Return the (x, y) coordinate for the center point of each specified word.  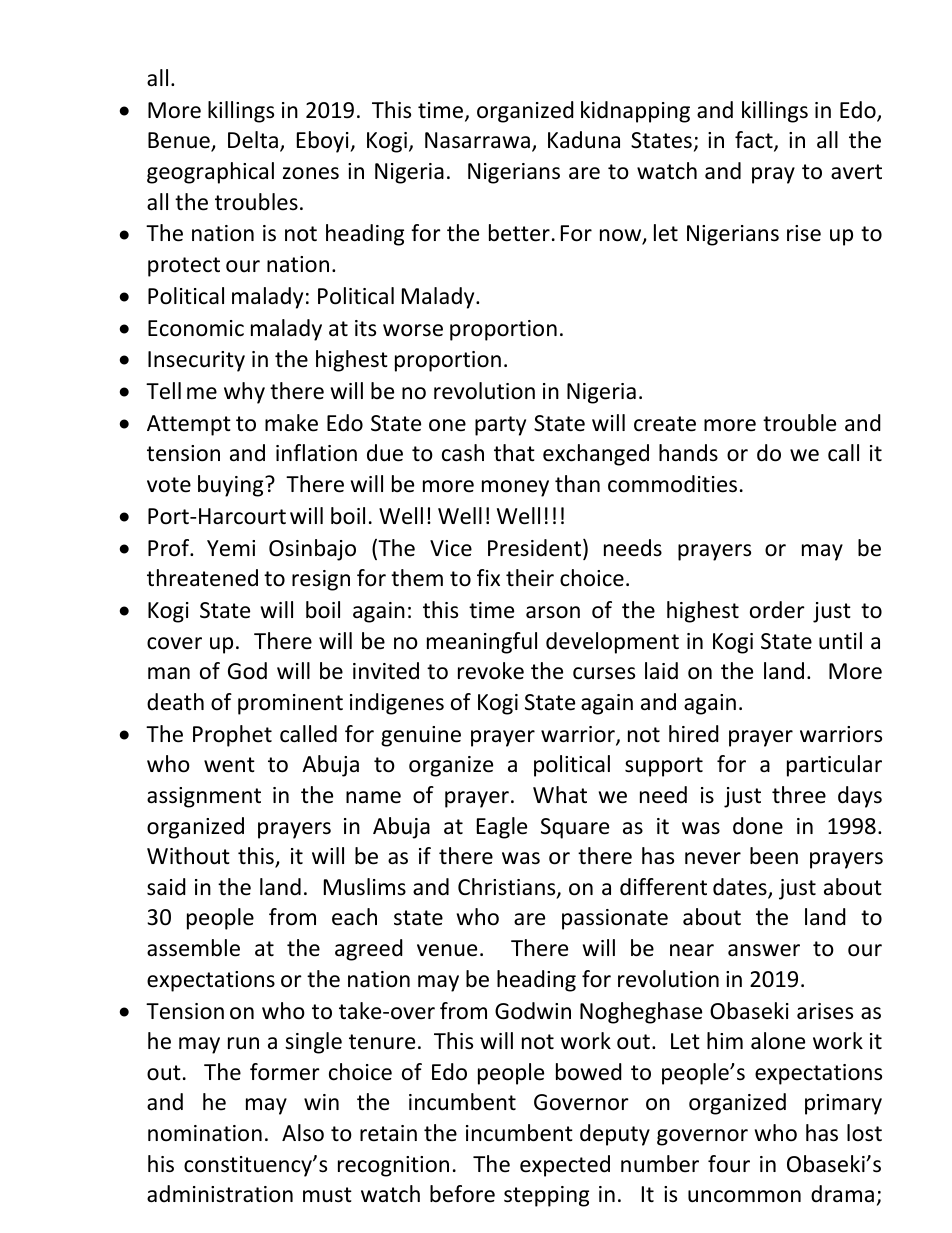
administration (220, 1194)
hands (688, 453)
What (560, 795)
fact (755, 141)
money (515, 488)
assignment (204, 797)
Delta (253, 140)
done (758, 826)
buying (232, 486)
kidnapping (635, 112)
